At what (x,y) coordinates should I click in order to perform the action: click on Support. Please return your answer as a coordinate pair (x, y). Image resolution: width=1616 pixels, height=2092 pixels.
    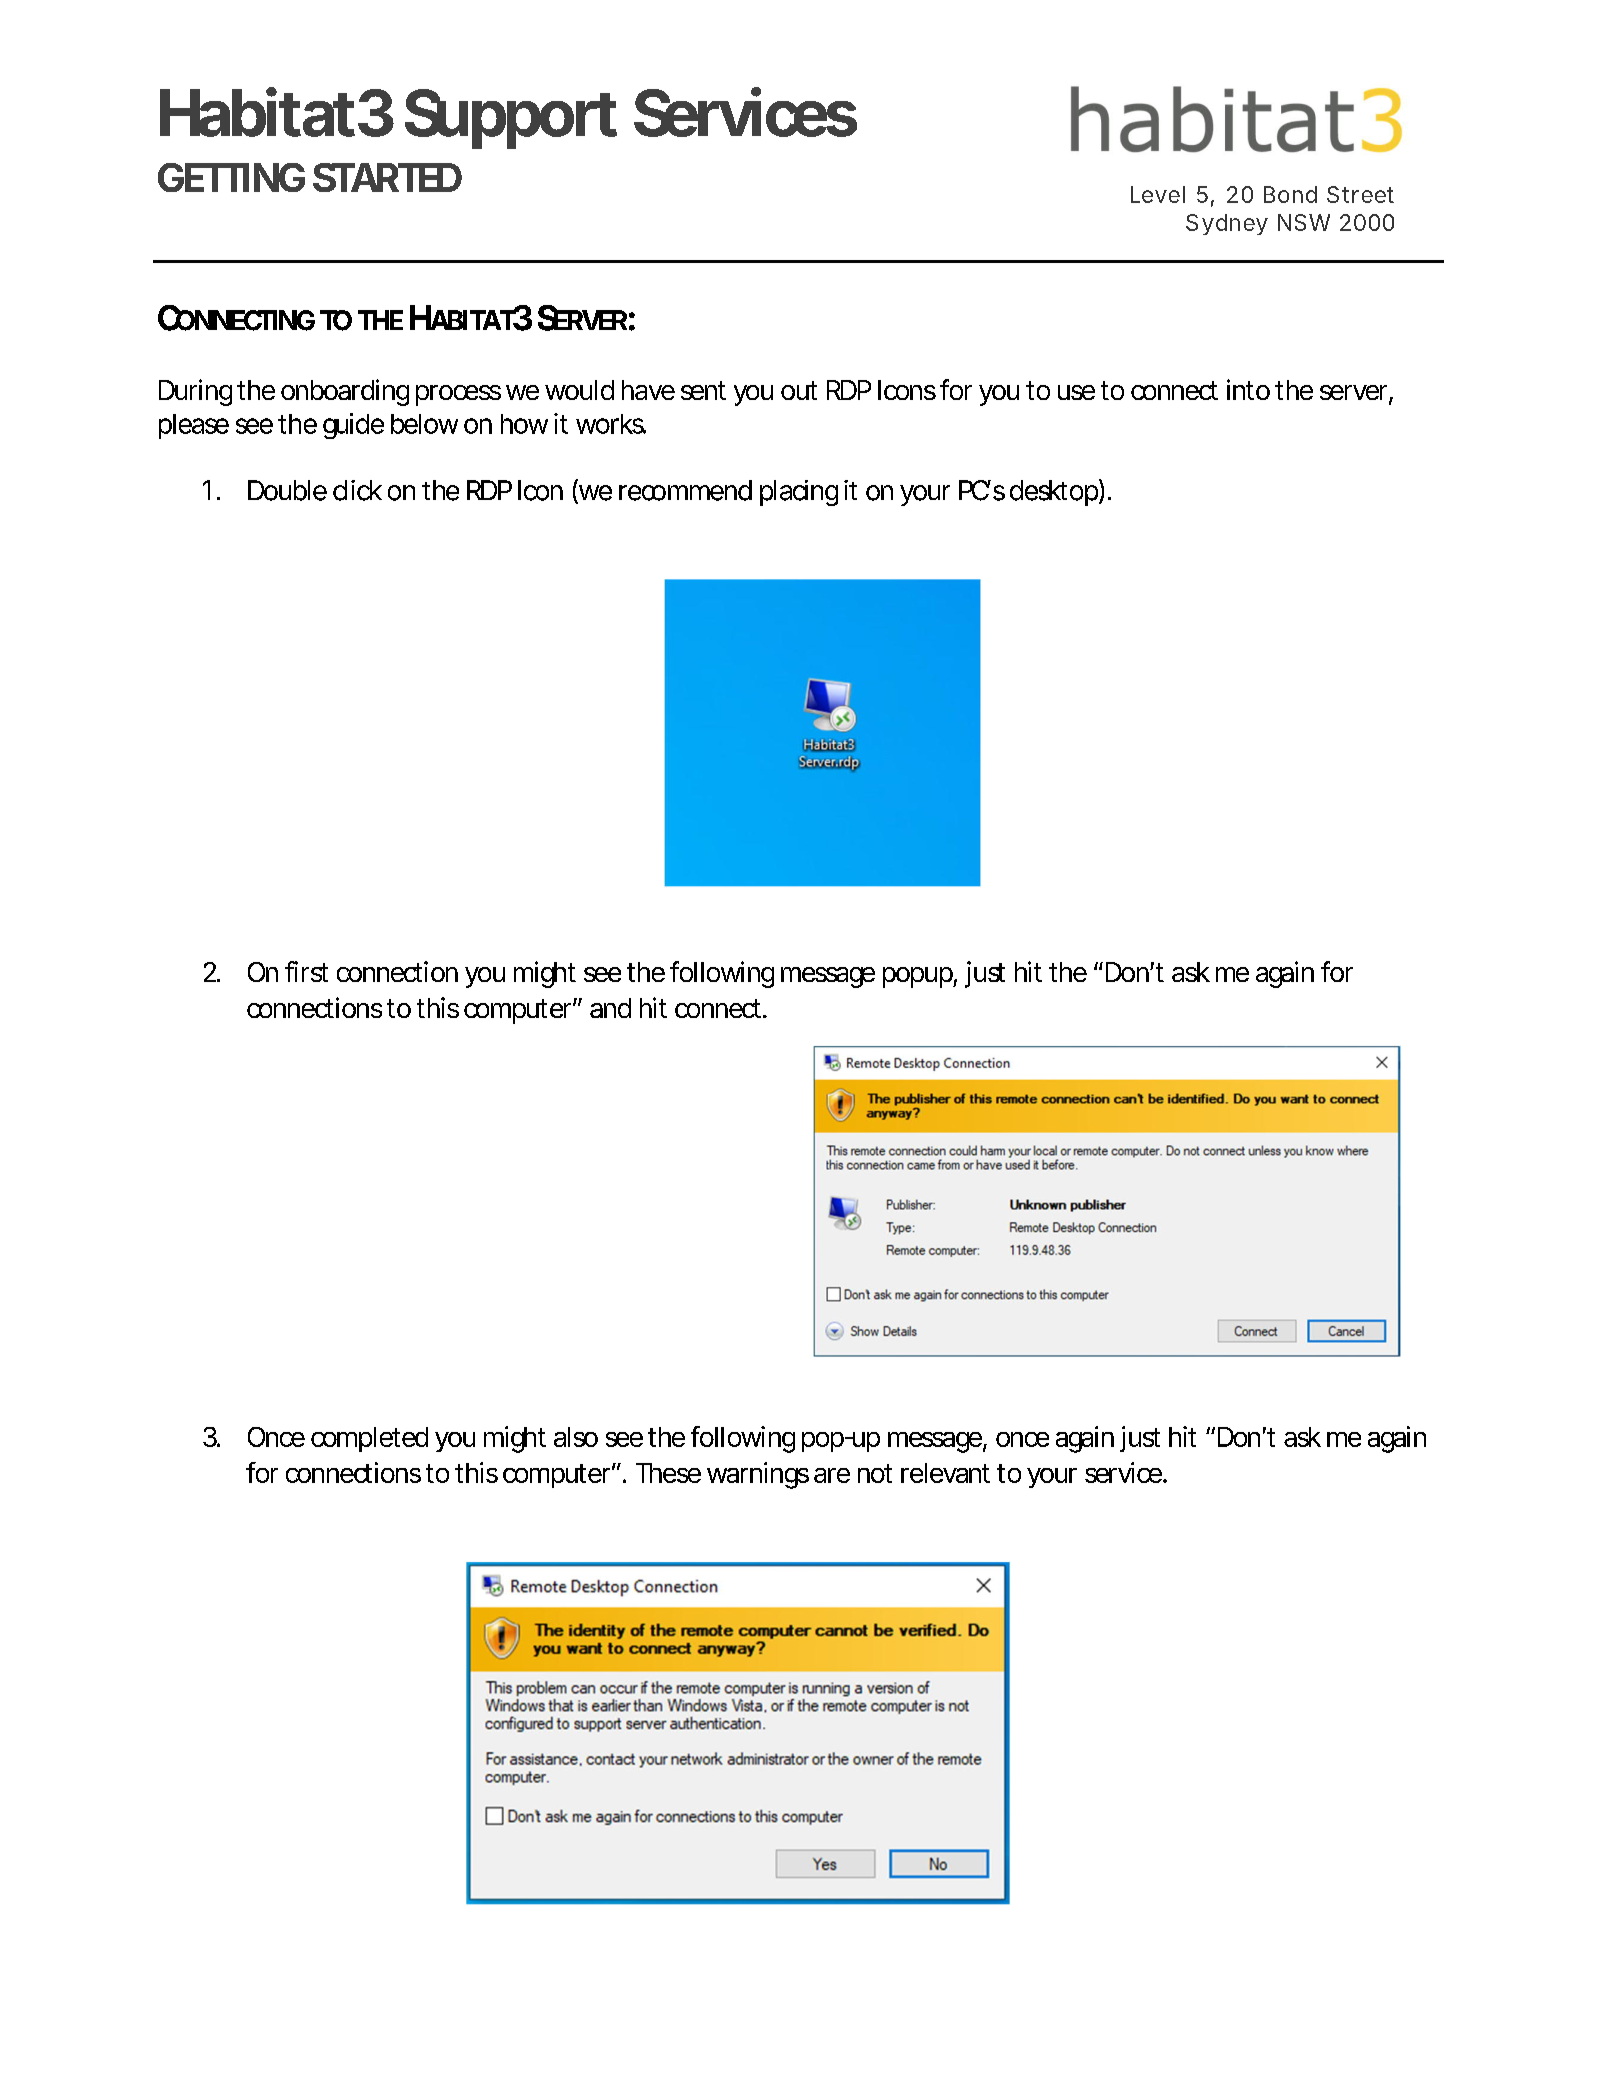
    Looking at the image, I should click on (511, 119).
